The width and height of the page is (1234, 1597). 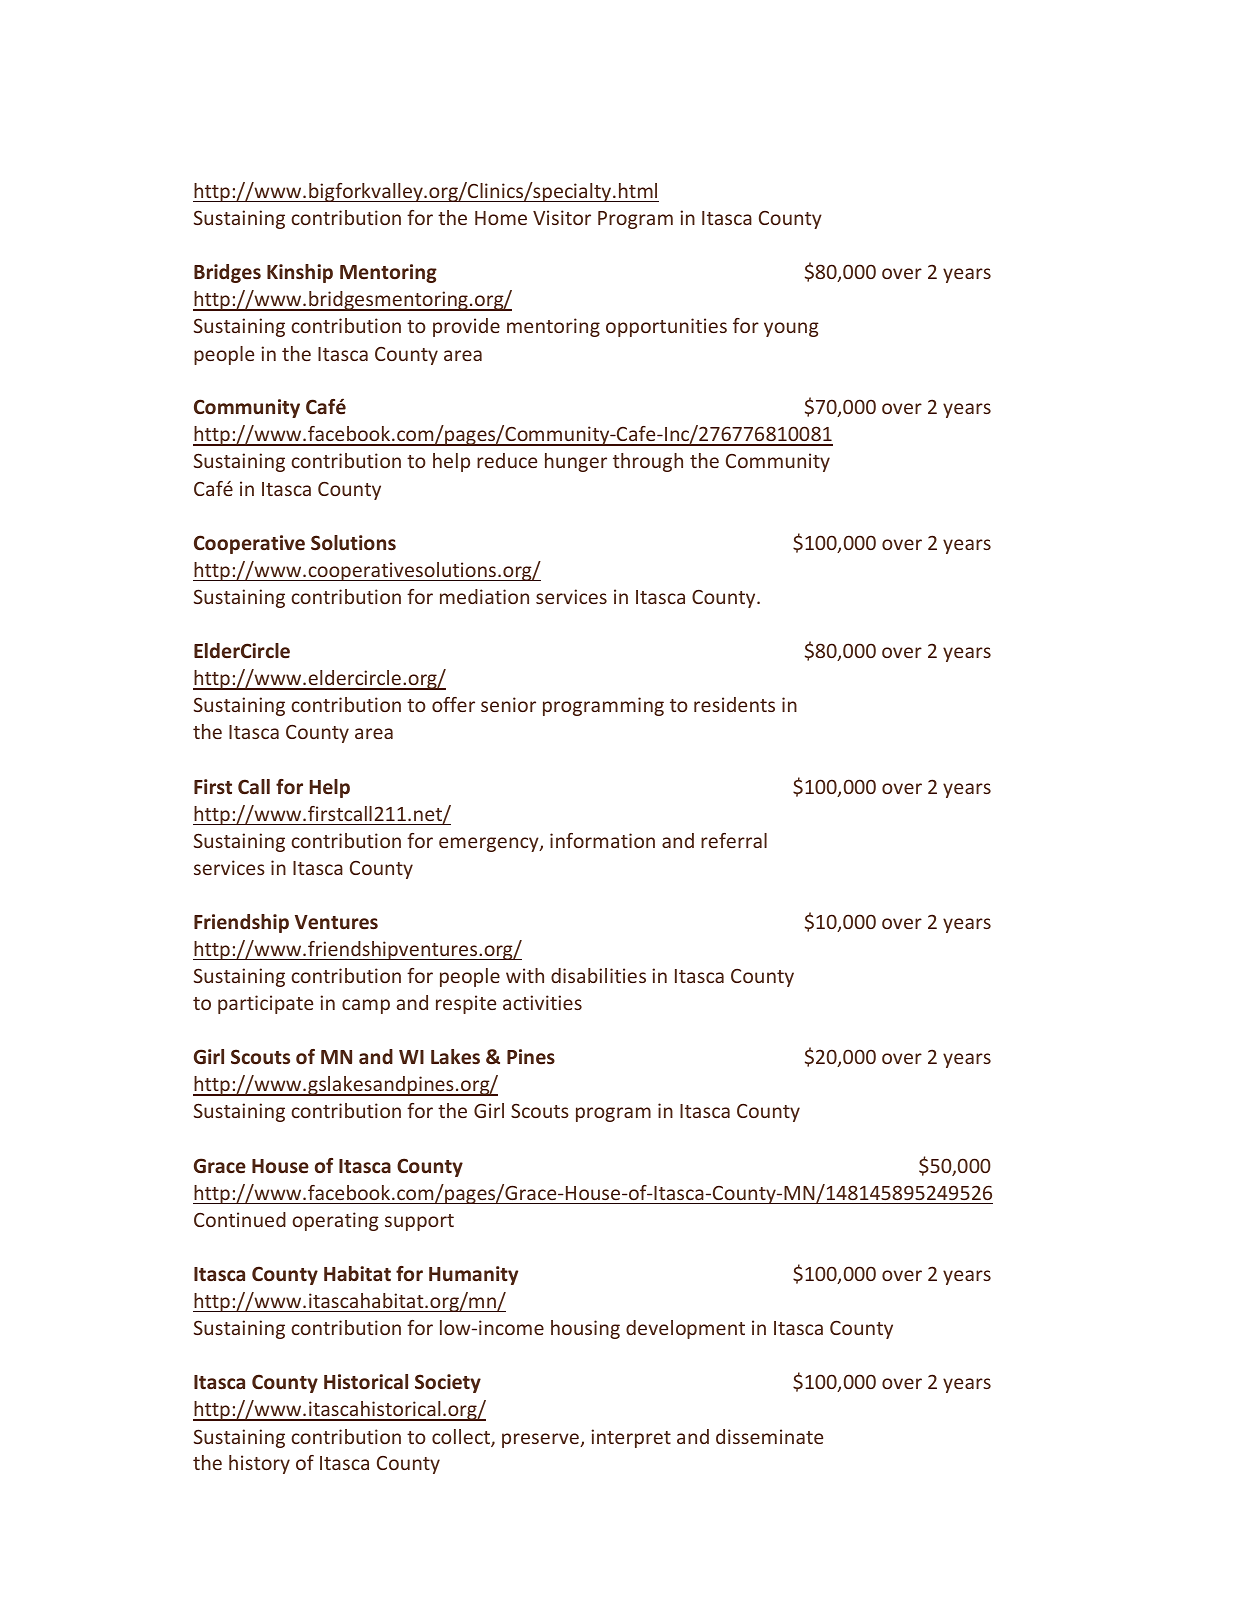 What do you see at coordinates (507, 460) in the page?
I see `reduce` at bounding box center [507, 460].
